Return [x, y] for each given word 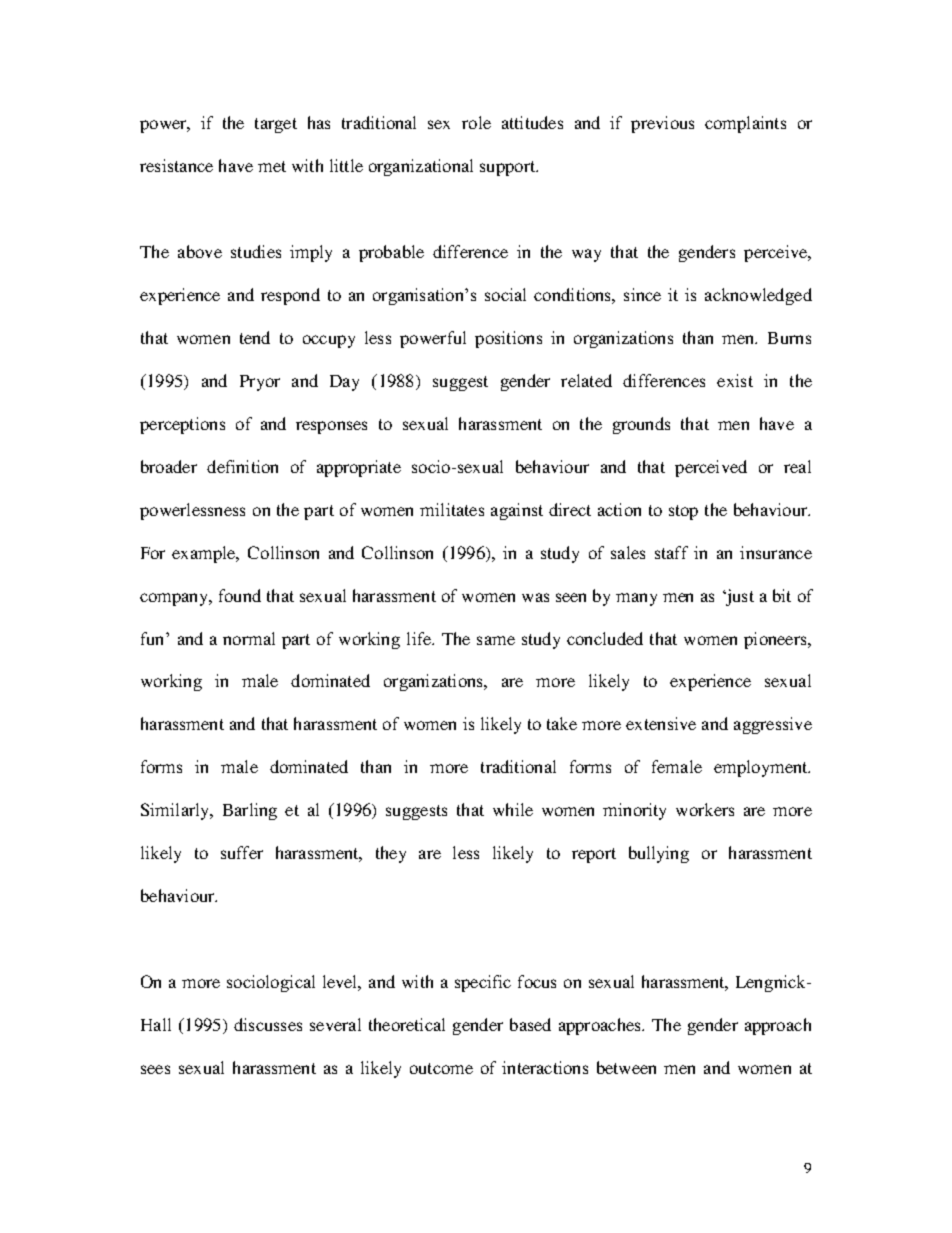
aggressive [773, 725]
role [476, 122]
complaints [745, 124]
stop [683, 512]
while [513, 809]
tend [255, 337]
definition [242, 466]
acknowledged [758, 296]
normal [249, 638]
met [272, 166]
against [517, 511]
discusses [268, 1024]
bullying [659, 854]
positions [508, 339]
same [496, 640]
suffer [242, 852]
